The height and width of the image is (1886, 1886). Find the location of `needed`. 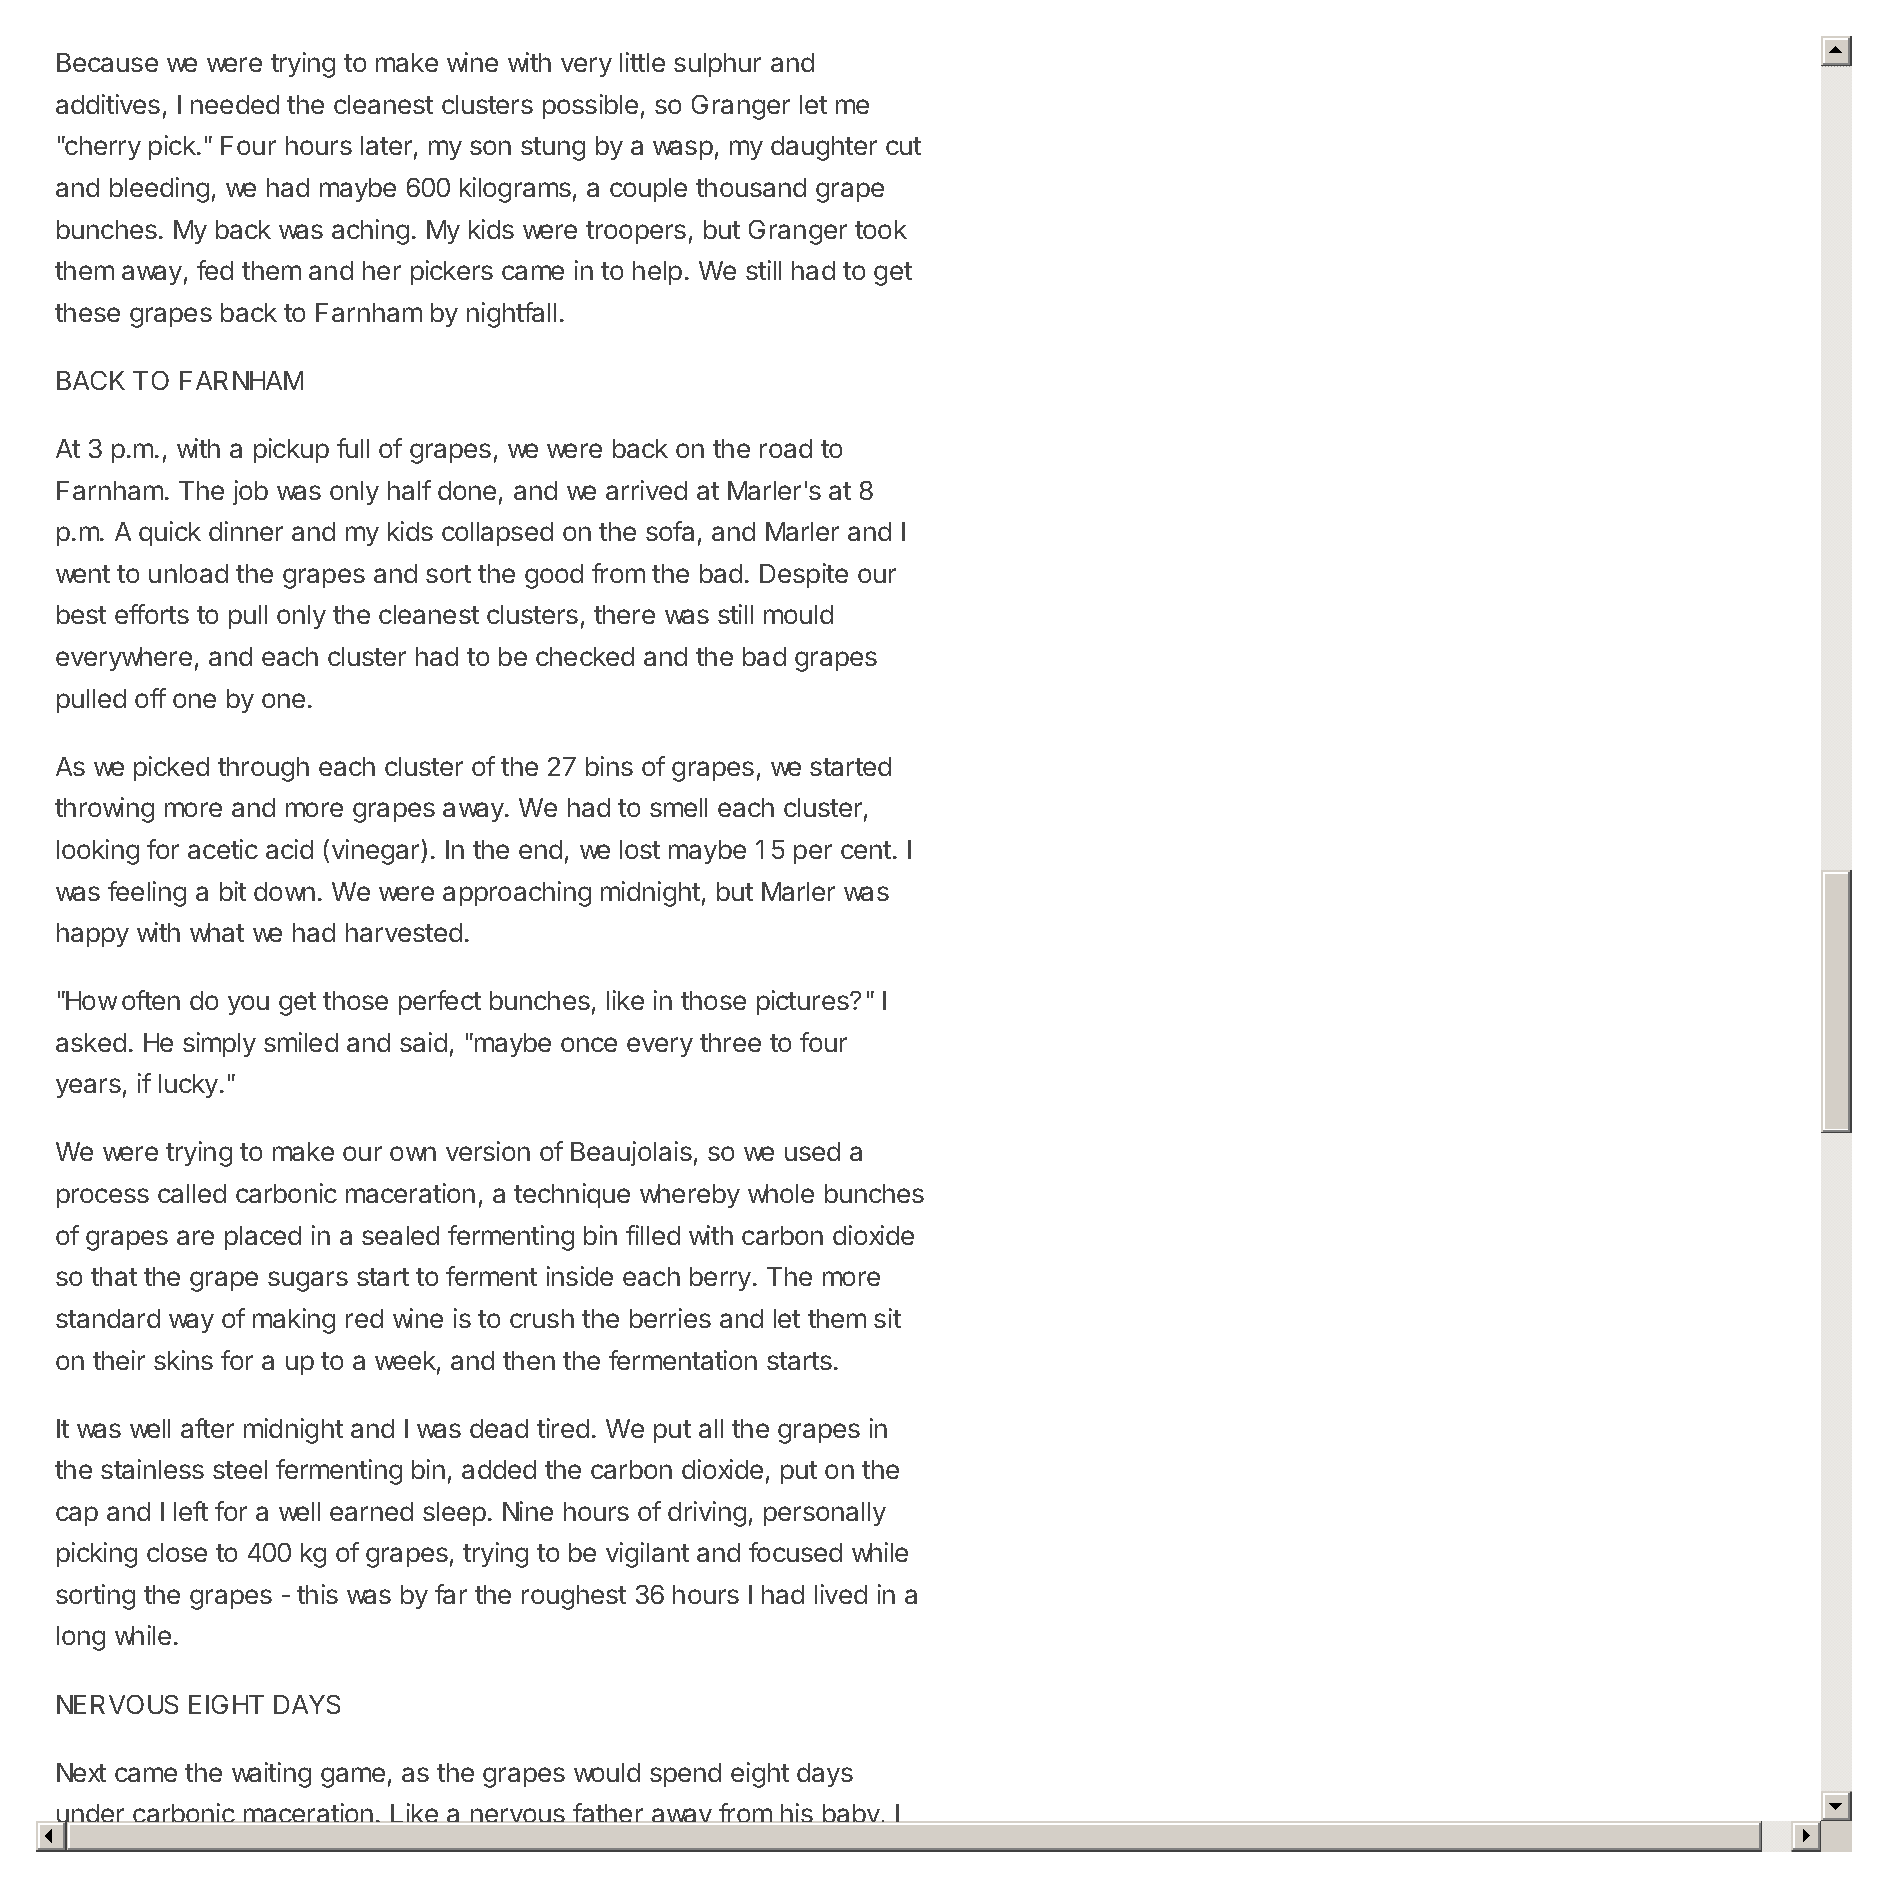

needed is located at coordinates (235, 104).
